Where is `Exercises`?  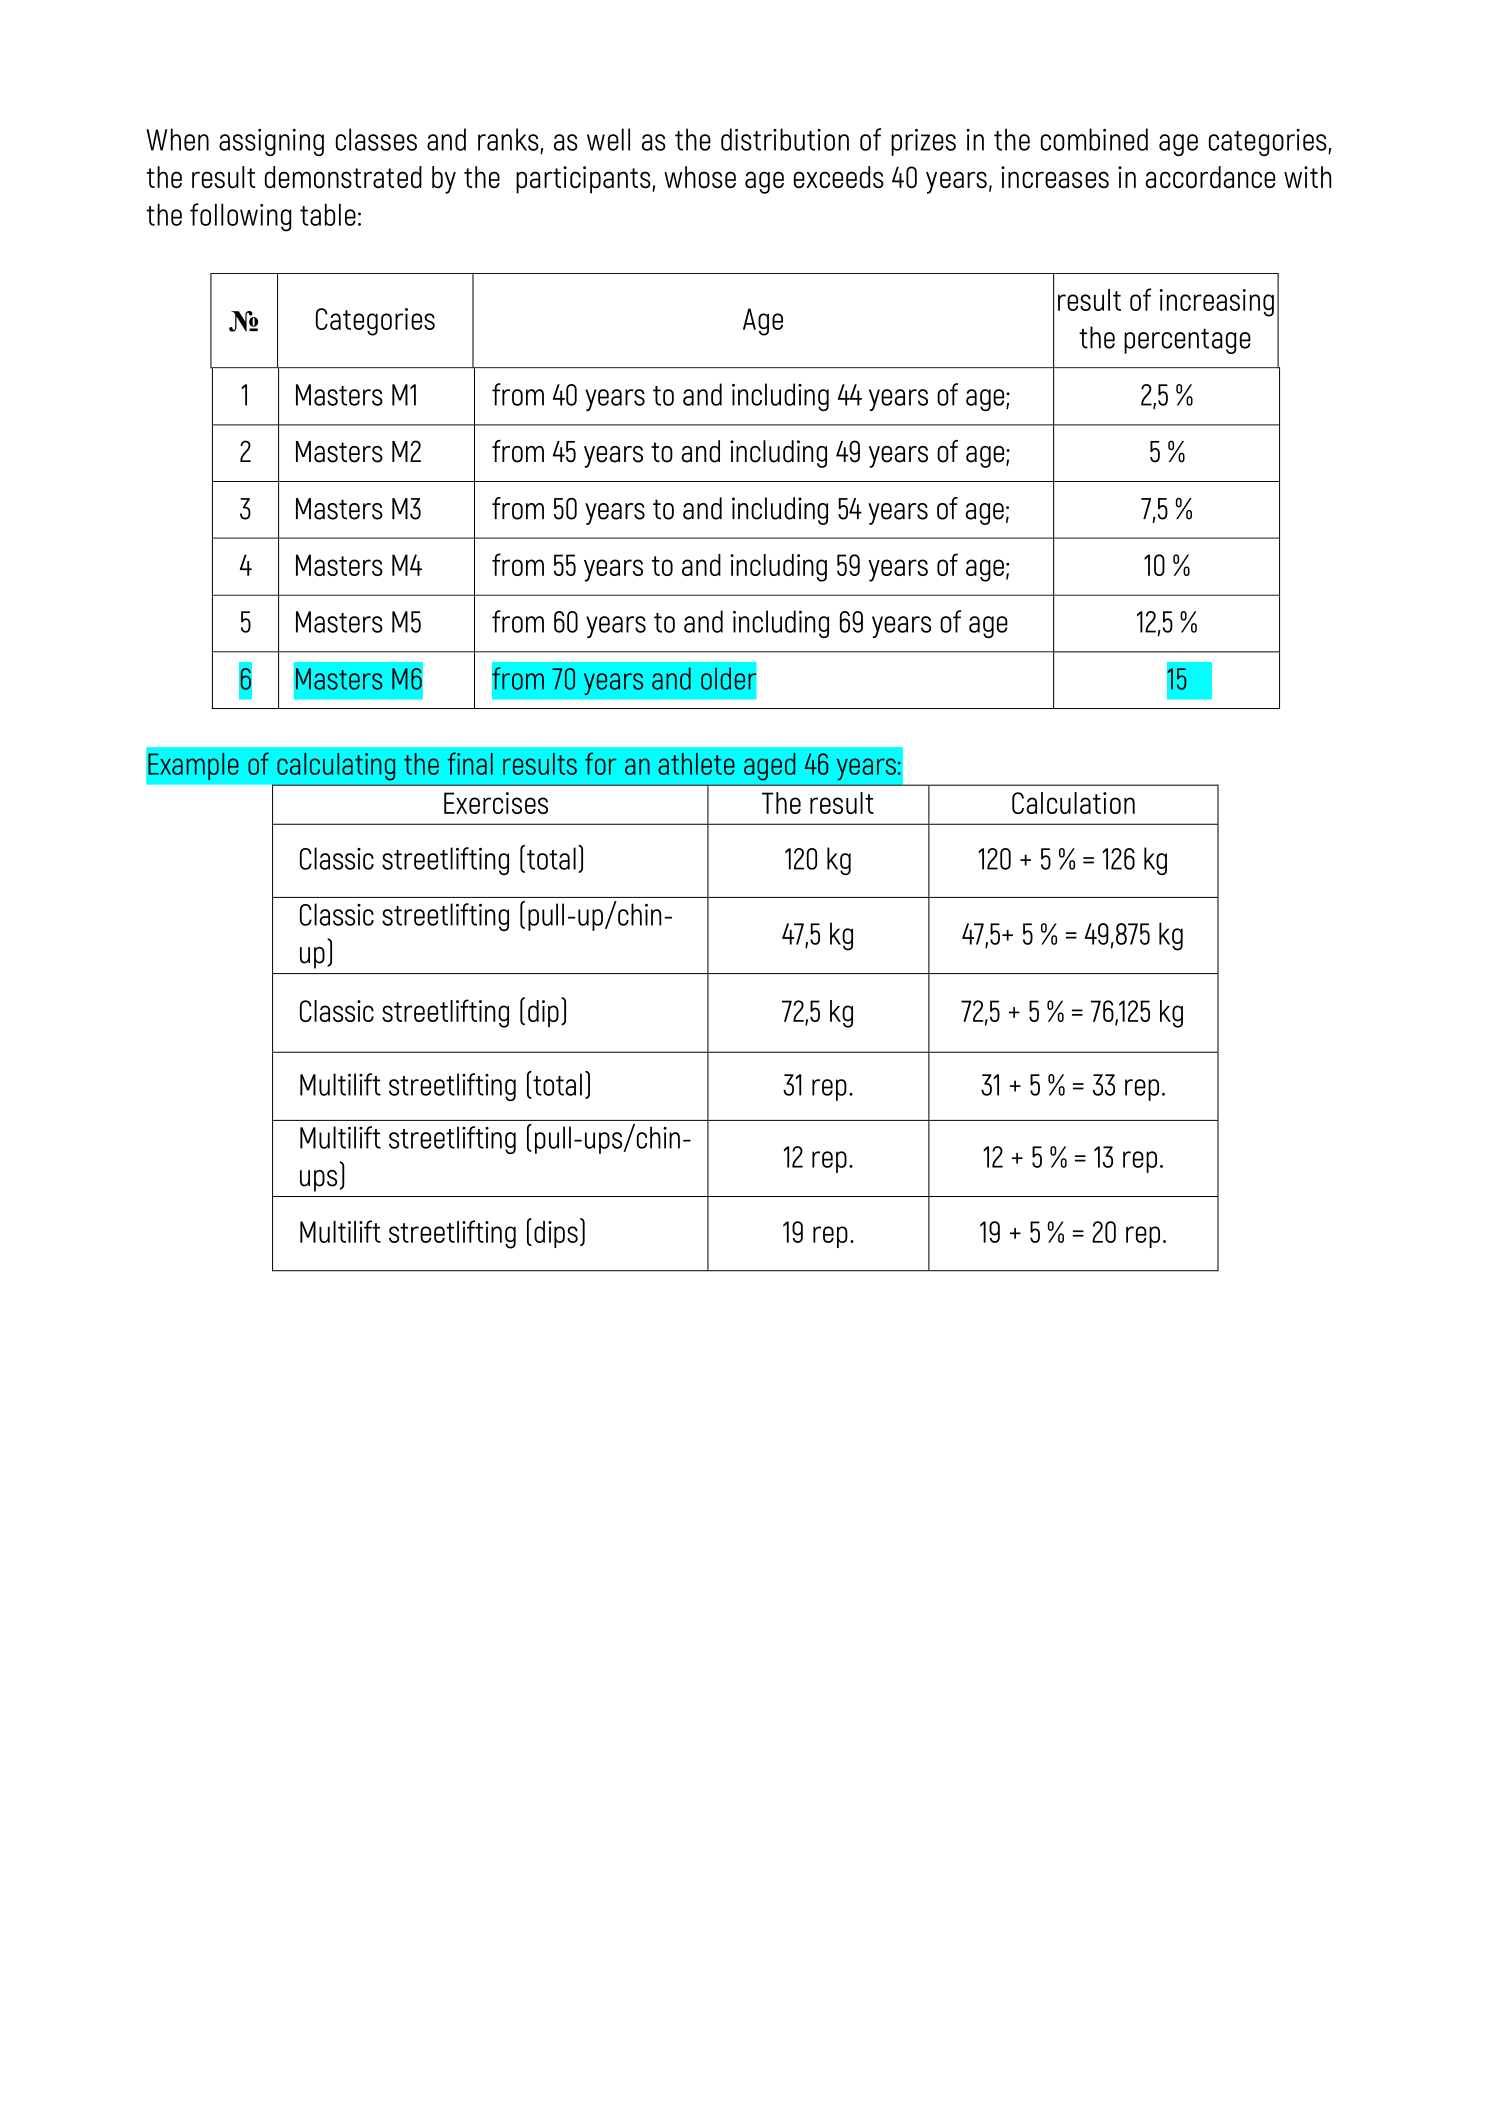 Exercises is located at coordinates (496, 803).
